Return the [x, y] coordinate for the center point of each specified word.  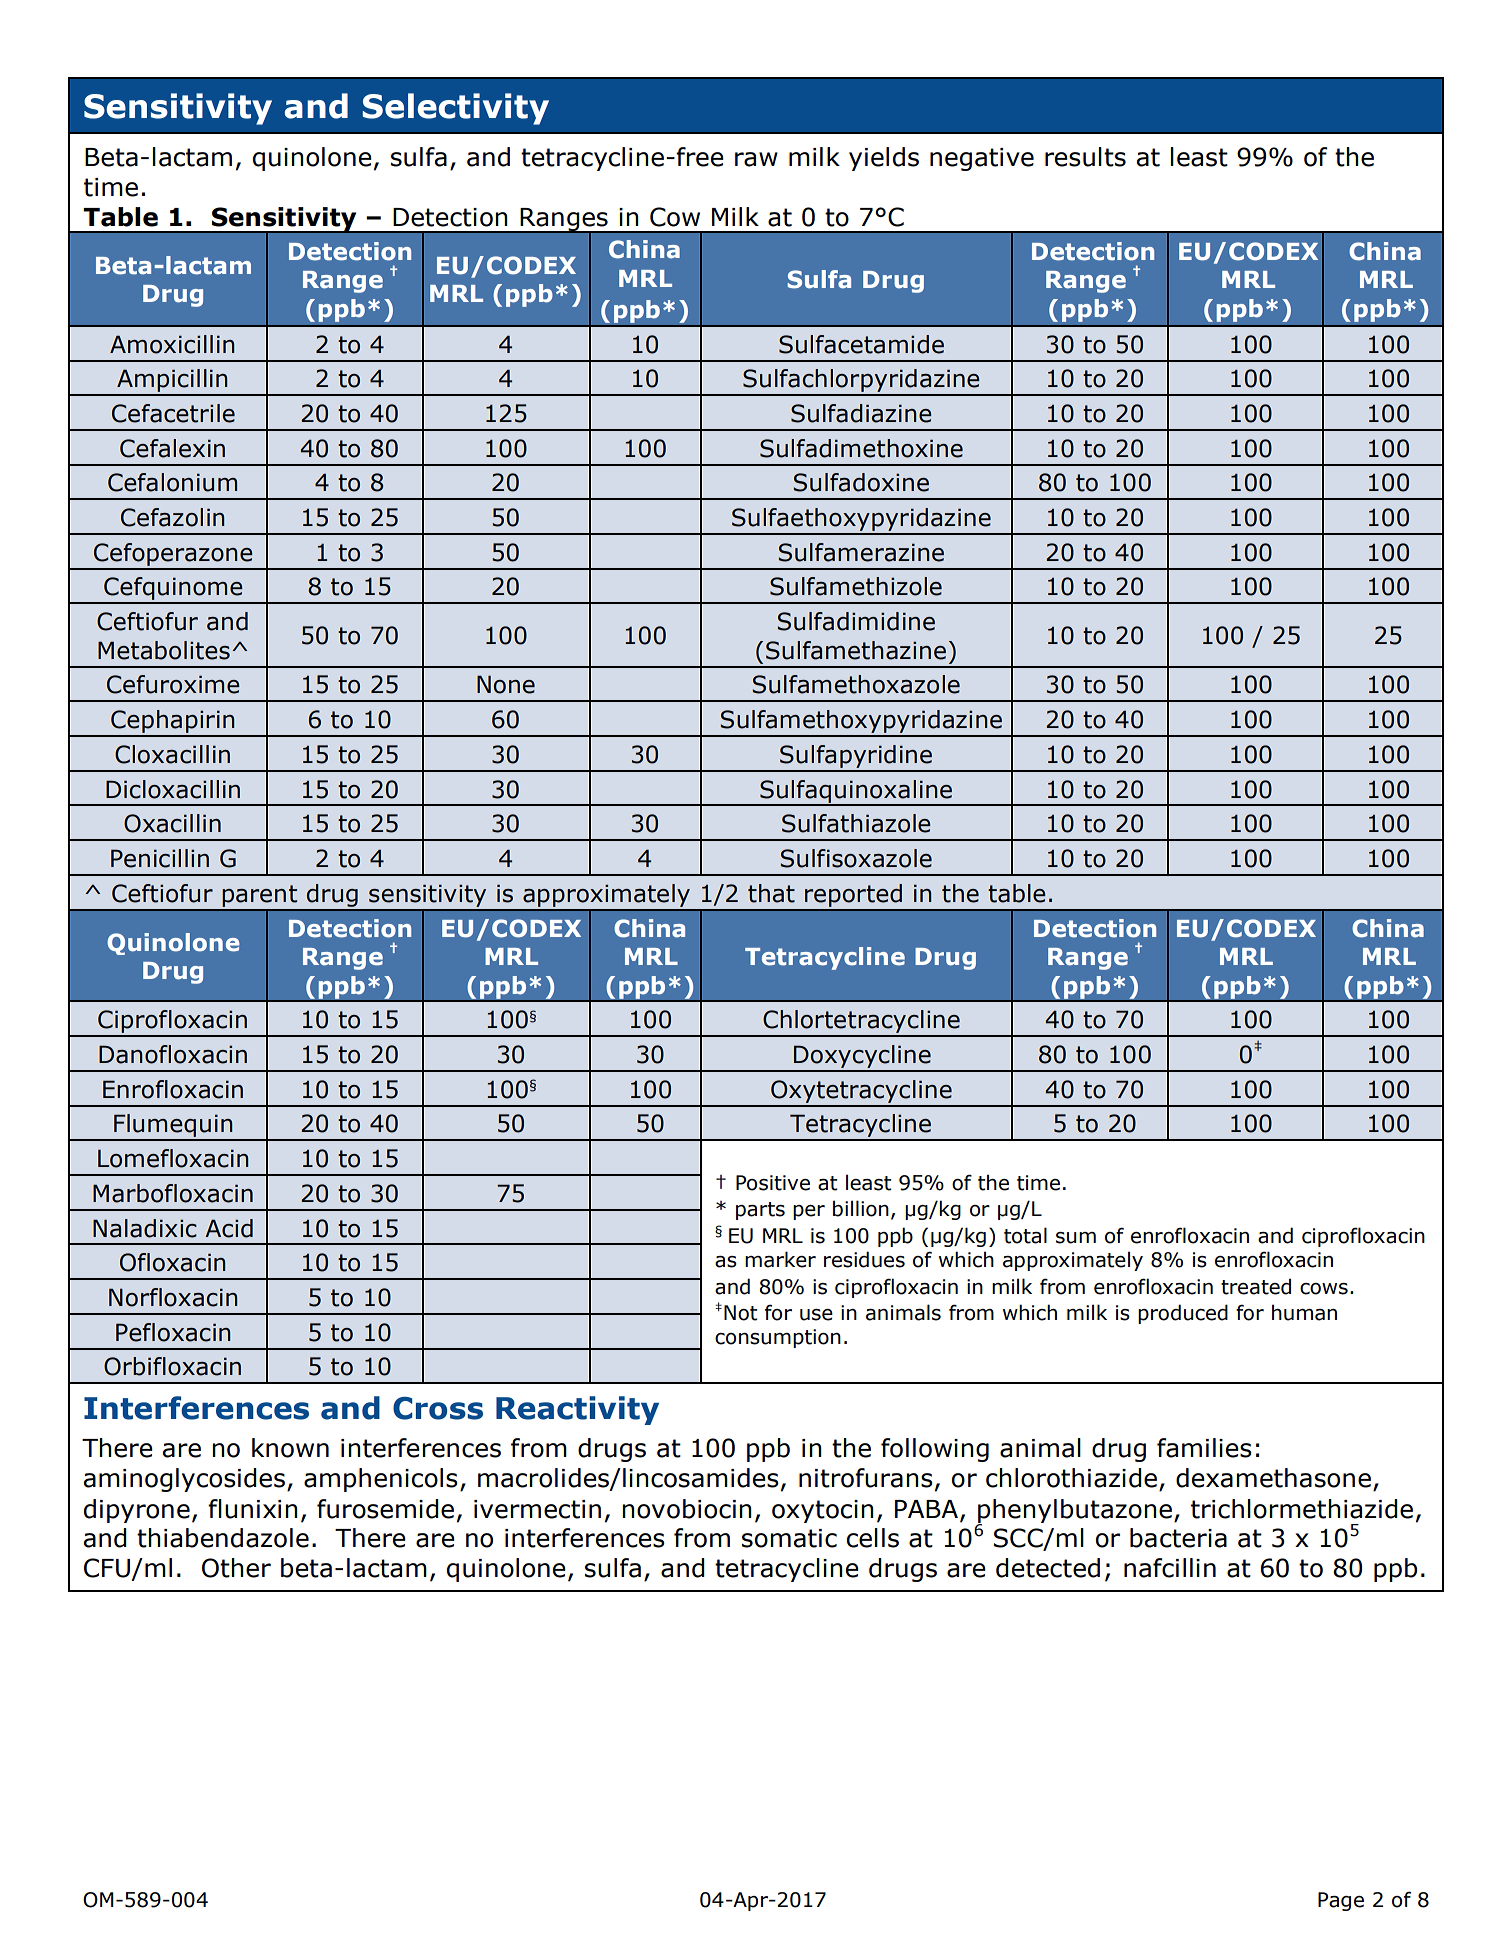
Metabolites [164, 650]
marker [780, 1259]
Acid [229, 1228]
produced [1183, 1314]
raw [756, 159]
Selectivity [456, 109]
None [506, 684]
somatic [789, 1538]
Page [1341, 1901]
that [771, 893]
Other [236, 1568]
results [1085, 157]
